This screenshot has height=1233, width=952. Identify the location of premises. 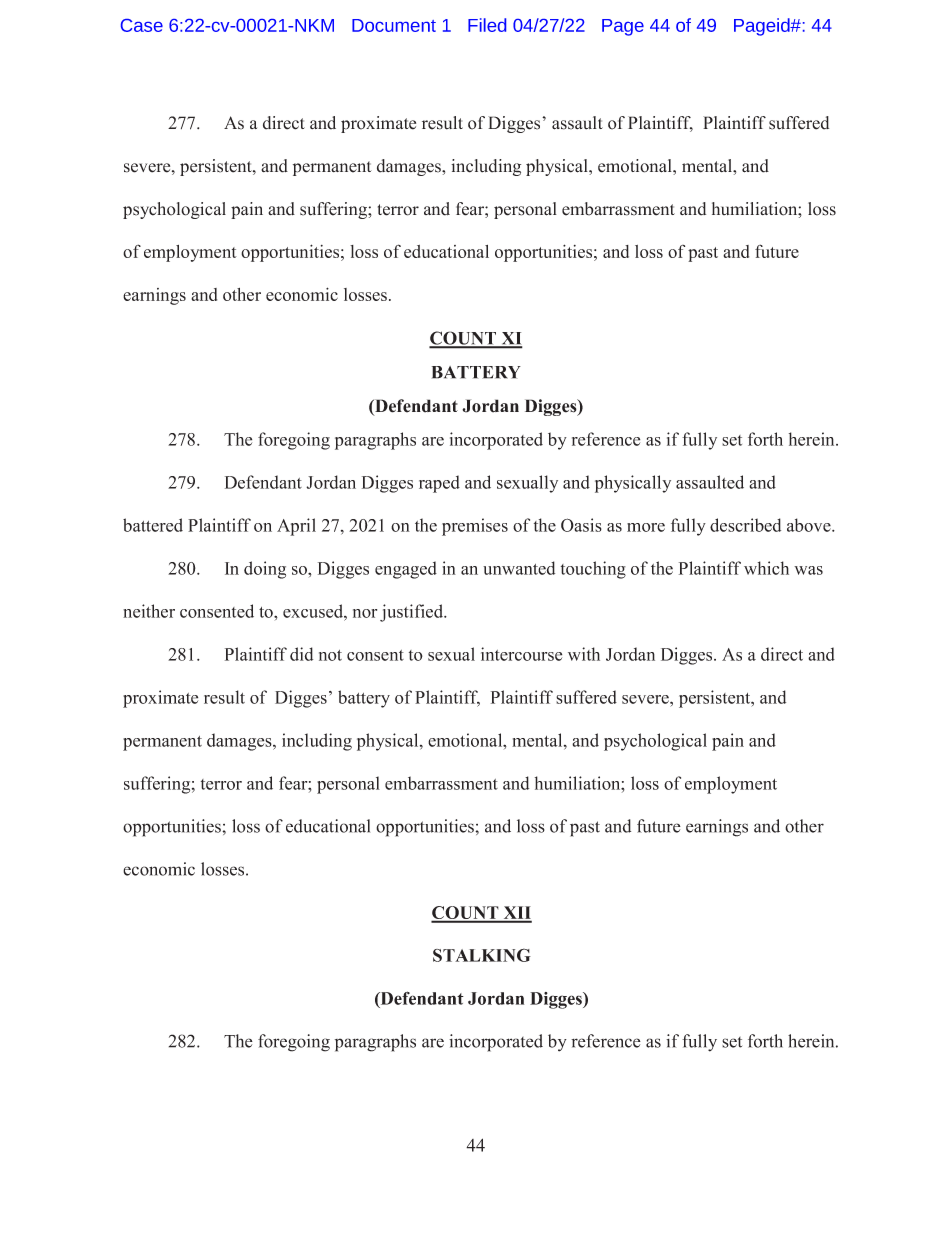
(475, 527).
